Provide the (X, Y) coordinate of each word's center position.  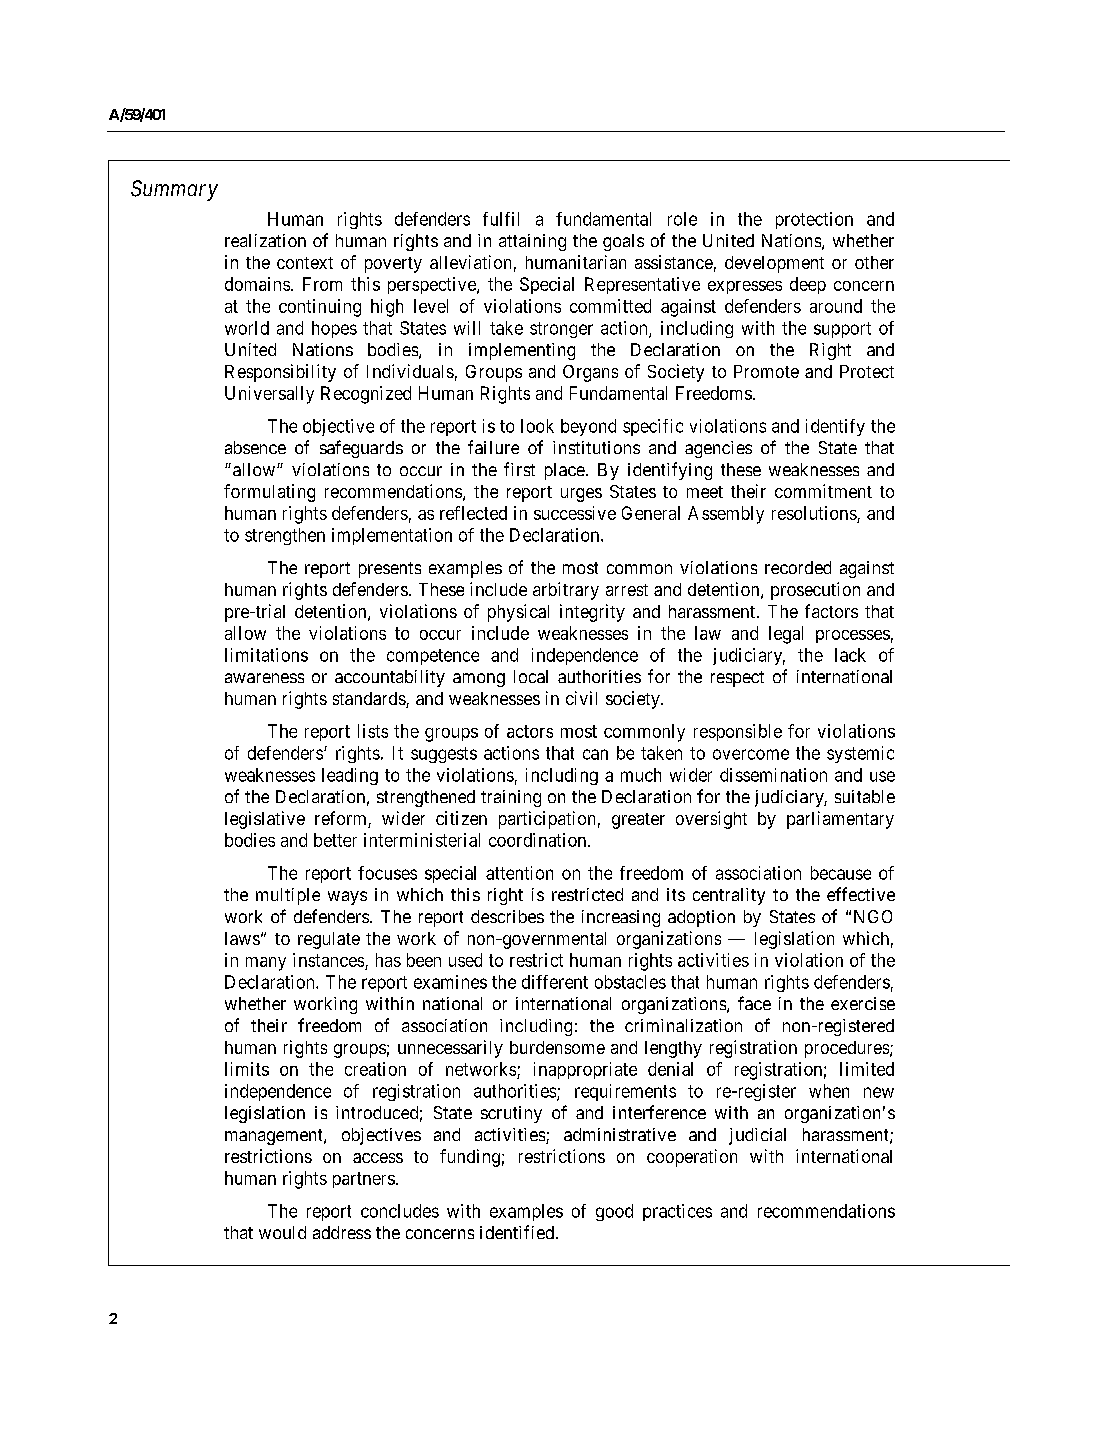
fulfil (501, 219)
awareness (264, 678)
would (282, 1232)
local (531, 676)
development (774, 264)
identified (517, 1232)
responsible (738, 732)
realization (265, 240)
